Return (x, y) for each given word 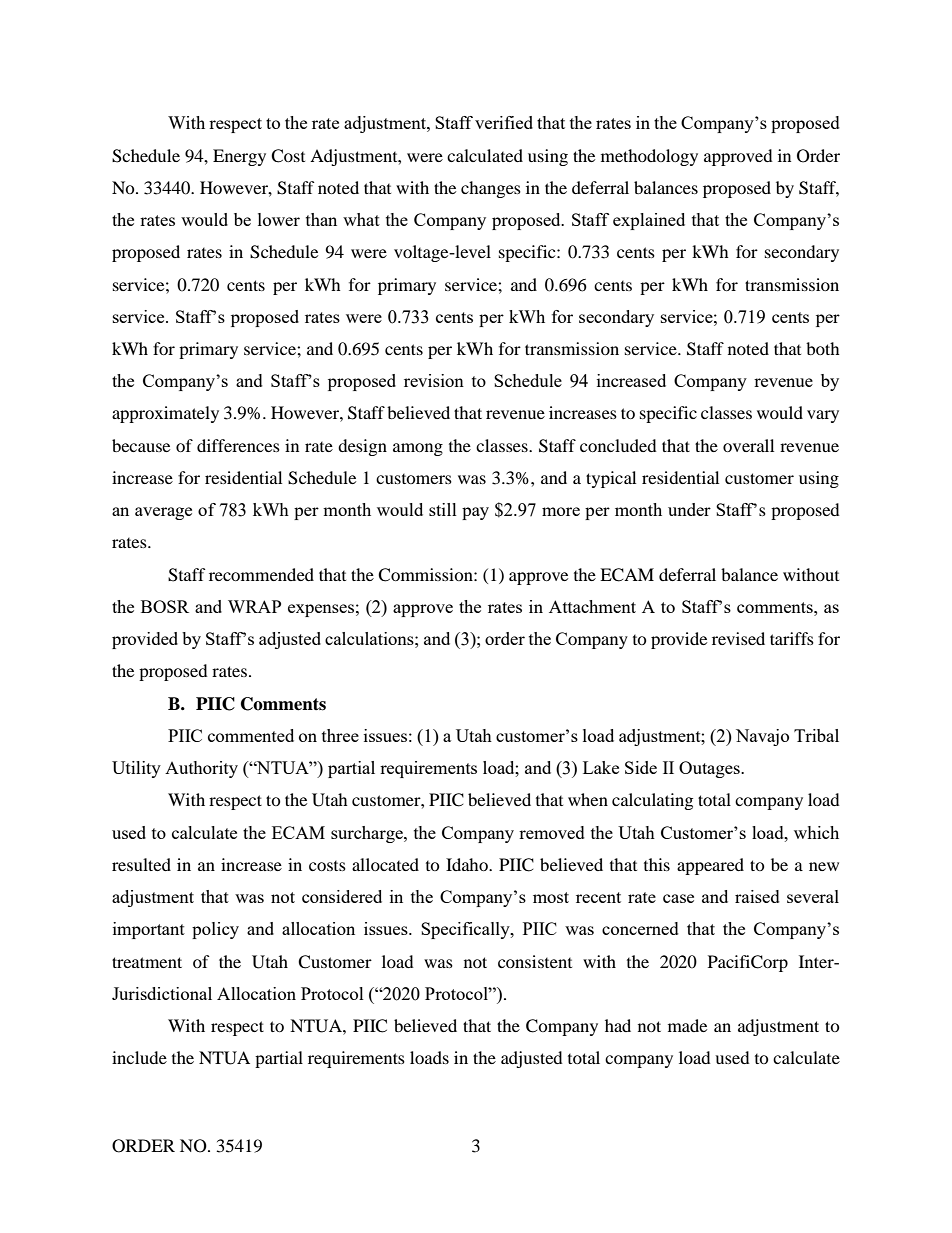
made (687, 1025)
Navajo (762, 737)
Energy (239, 157)
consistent (535, 961)
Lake (601, 767)
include (139, 1057)
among (418, 449)
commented (251, 735)
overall (748, 445)
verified (504, 122)
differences (238, 445)
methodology (649, 157)
